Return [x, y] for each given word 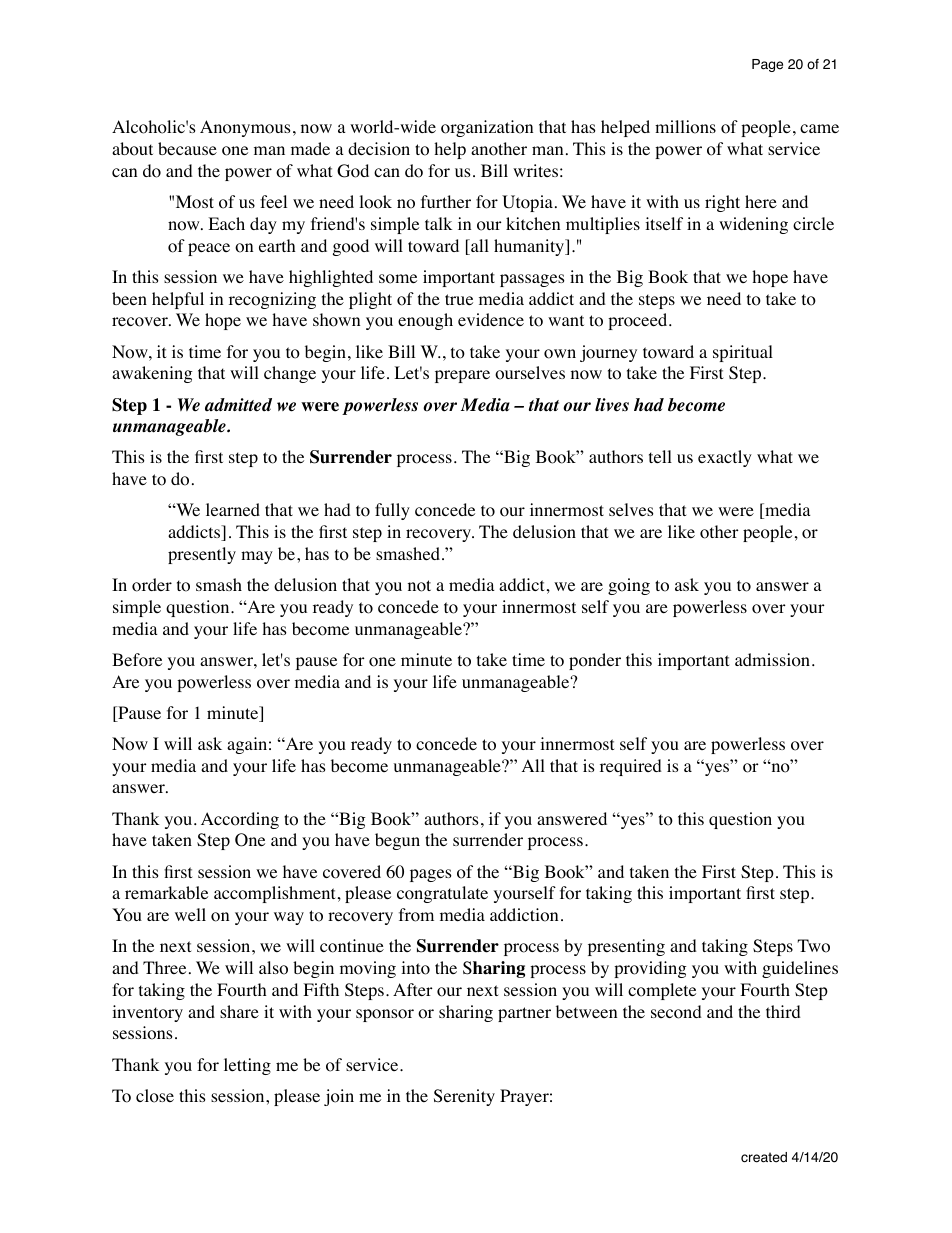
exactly [725, 458]
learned [233, 509]
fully [392, 511]
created [764, 1157]
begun [397, 841]
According [240, 820]
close [155, 1096]
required [631, 767]
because [187, 148]
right [722, 203]
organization [487, 128]
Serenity [464, 1097]
